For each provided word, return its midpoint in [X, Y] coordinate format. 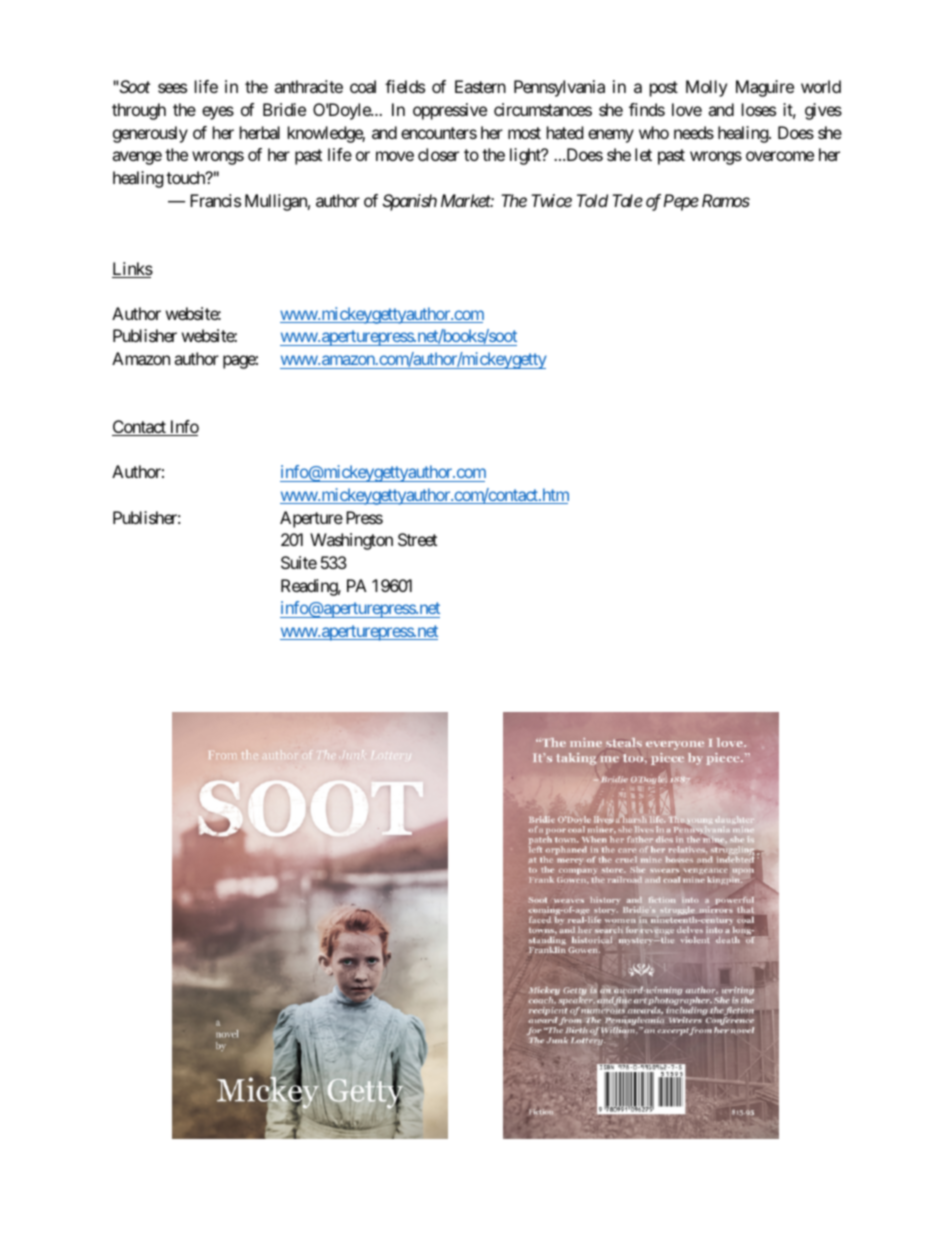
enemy [611, 136]
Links [132, 270]
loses [759, 109]
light [526, 156]
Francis [215, 200]
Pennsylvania [559, 88]
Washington [351, 541]
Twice [551, 200]
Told [592, 200]
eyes [218, 113]
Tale [627, 200]
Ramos [726, 200]
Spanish [410, 202]
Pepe [681, 202]
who [654, 132]
